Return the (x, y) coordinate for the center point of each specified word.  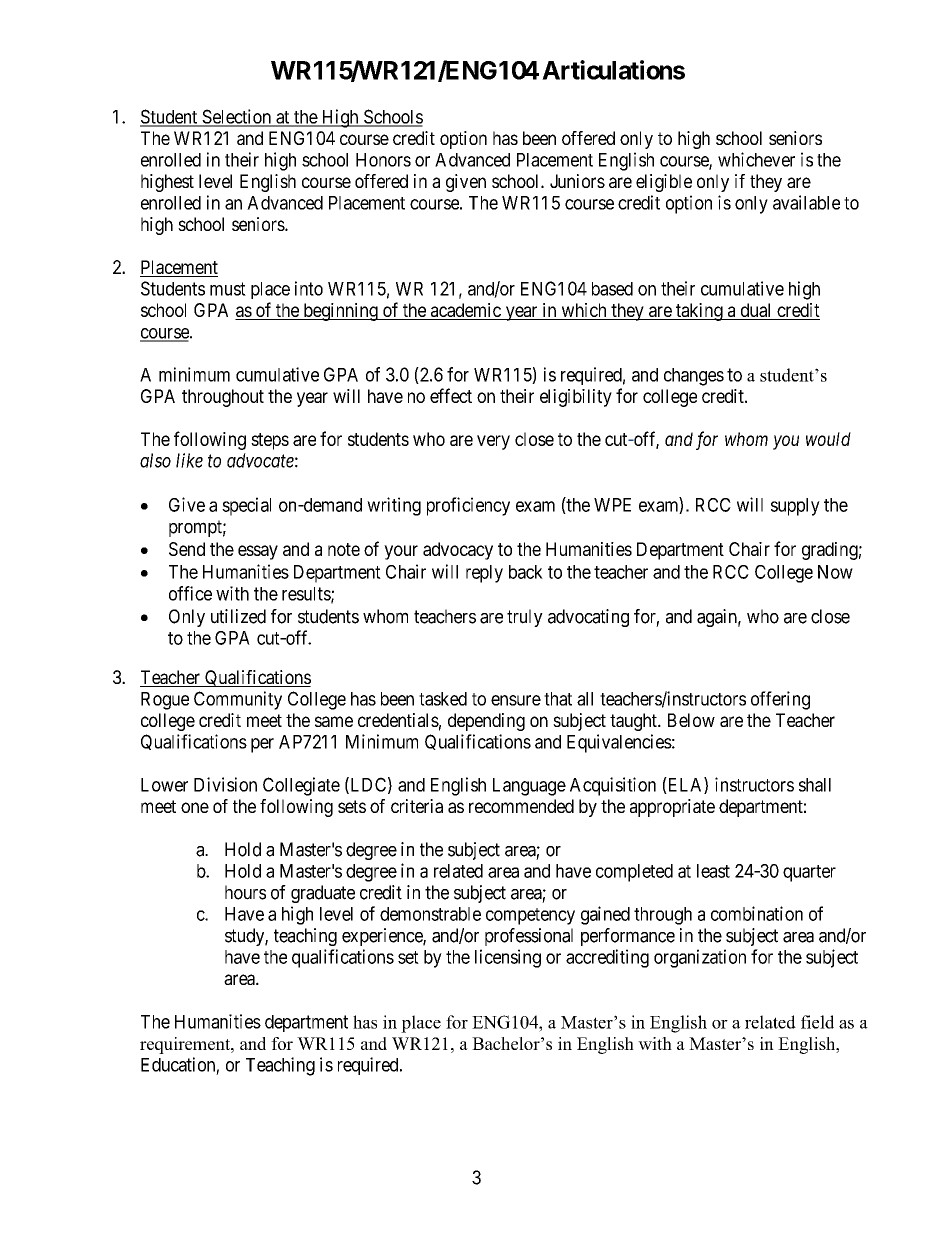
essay (258, 552)
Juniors (577, 181)
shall (815, 785)
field (817, 1022)
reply (484, 574)
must (228, 289)
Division (225, 784)
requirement (186, 1045)
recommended (521, 806)
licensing (508, 958)
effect (451, 395)
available (806, 202)
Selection (236, 117)
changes (694, 377)
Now (835, 572)
